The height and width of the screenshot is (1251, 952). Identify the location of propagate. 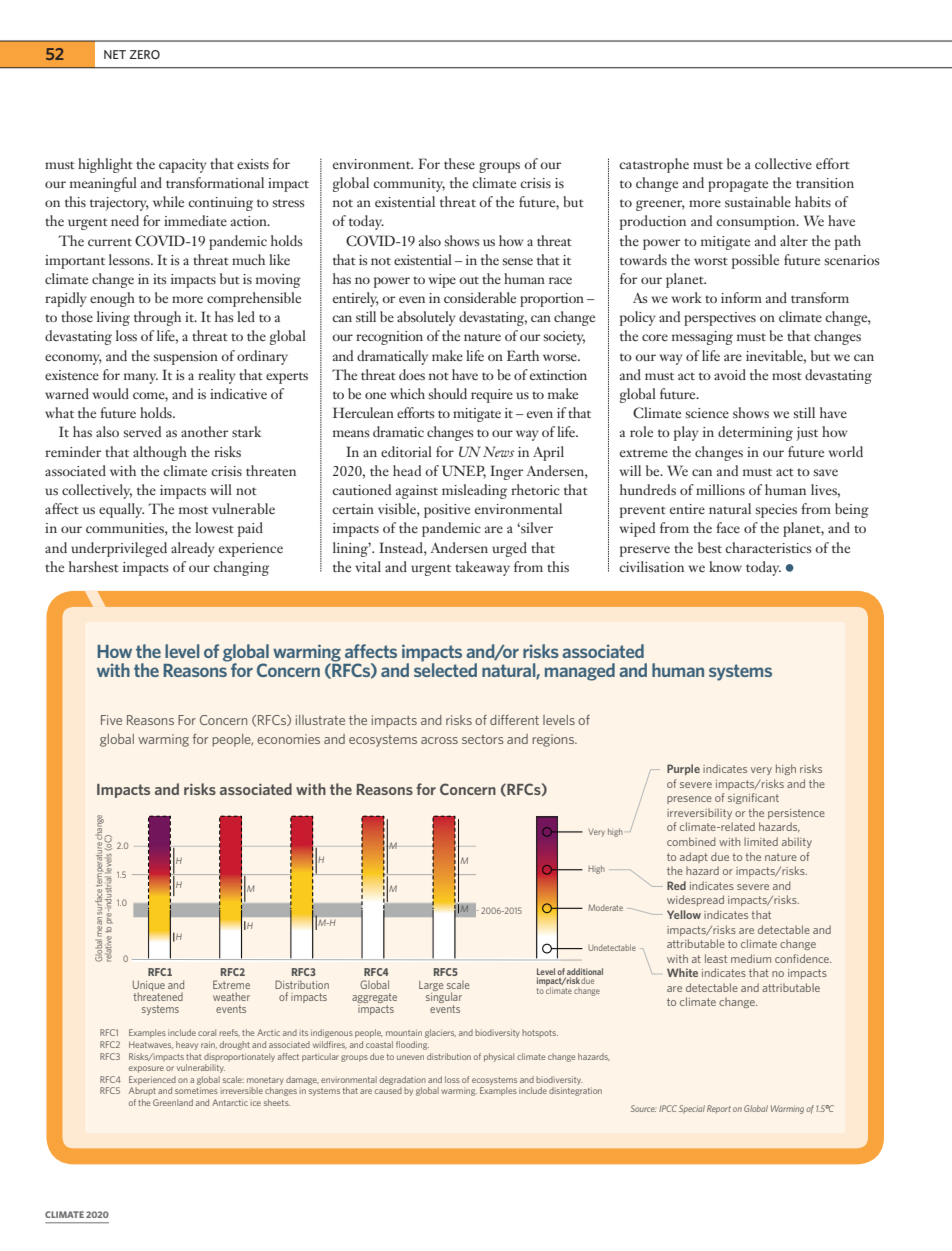
(738, 186).
